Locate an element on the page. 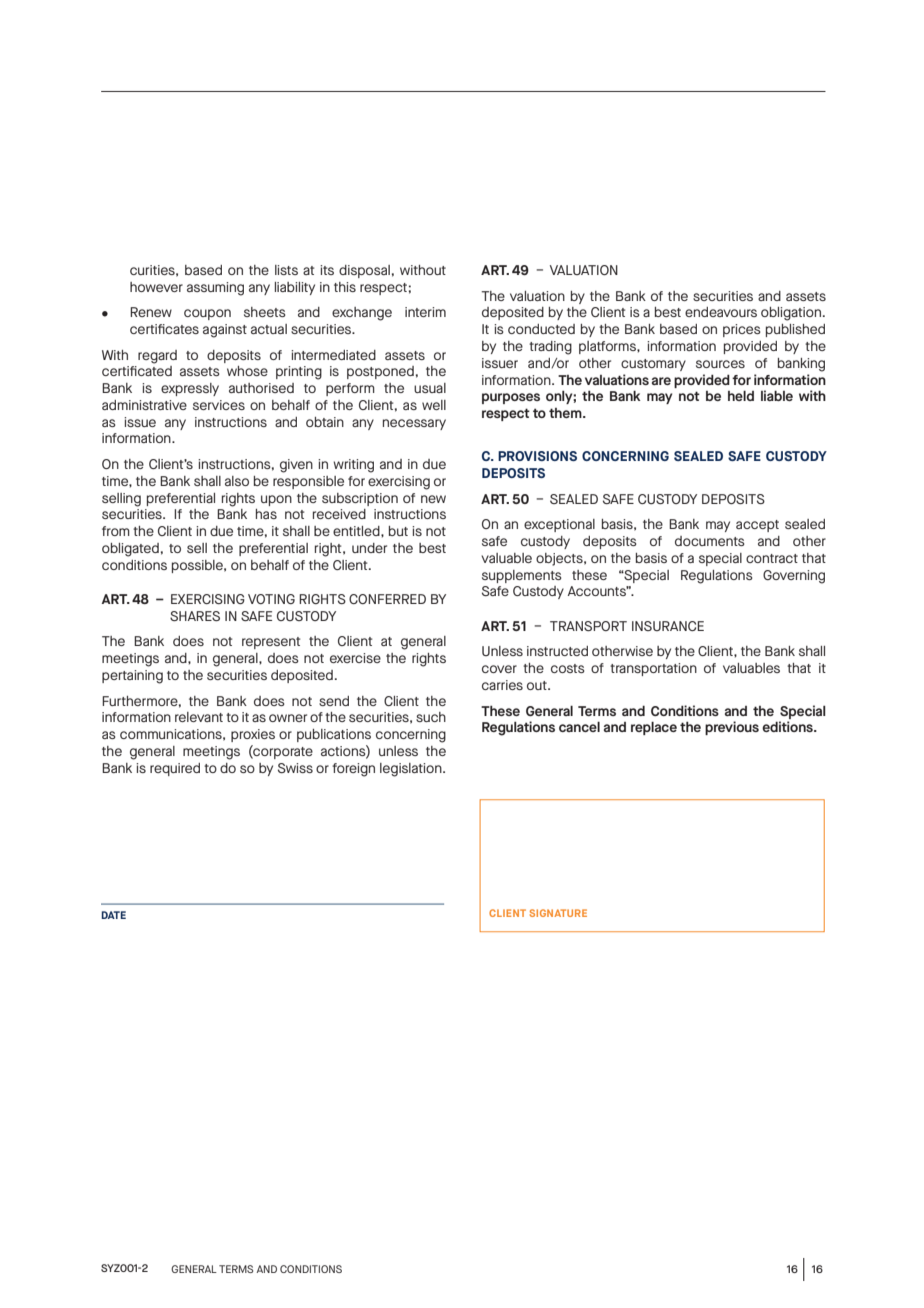  DATE is located at coordinates (113, 915).
